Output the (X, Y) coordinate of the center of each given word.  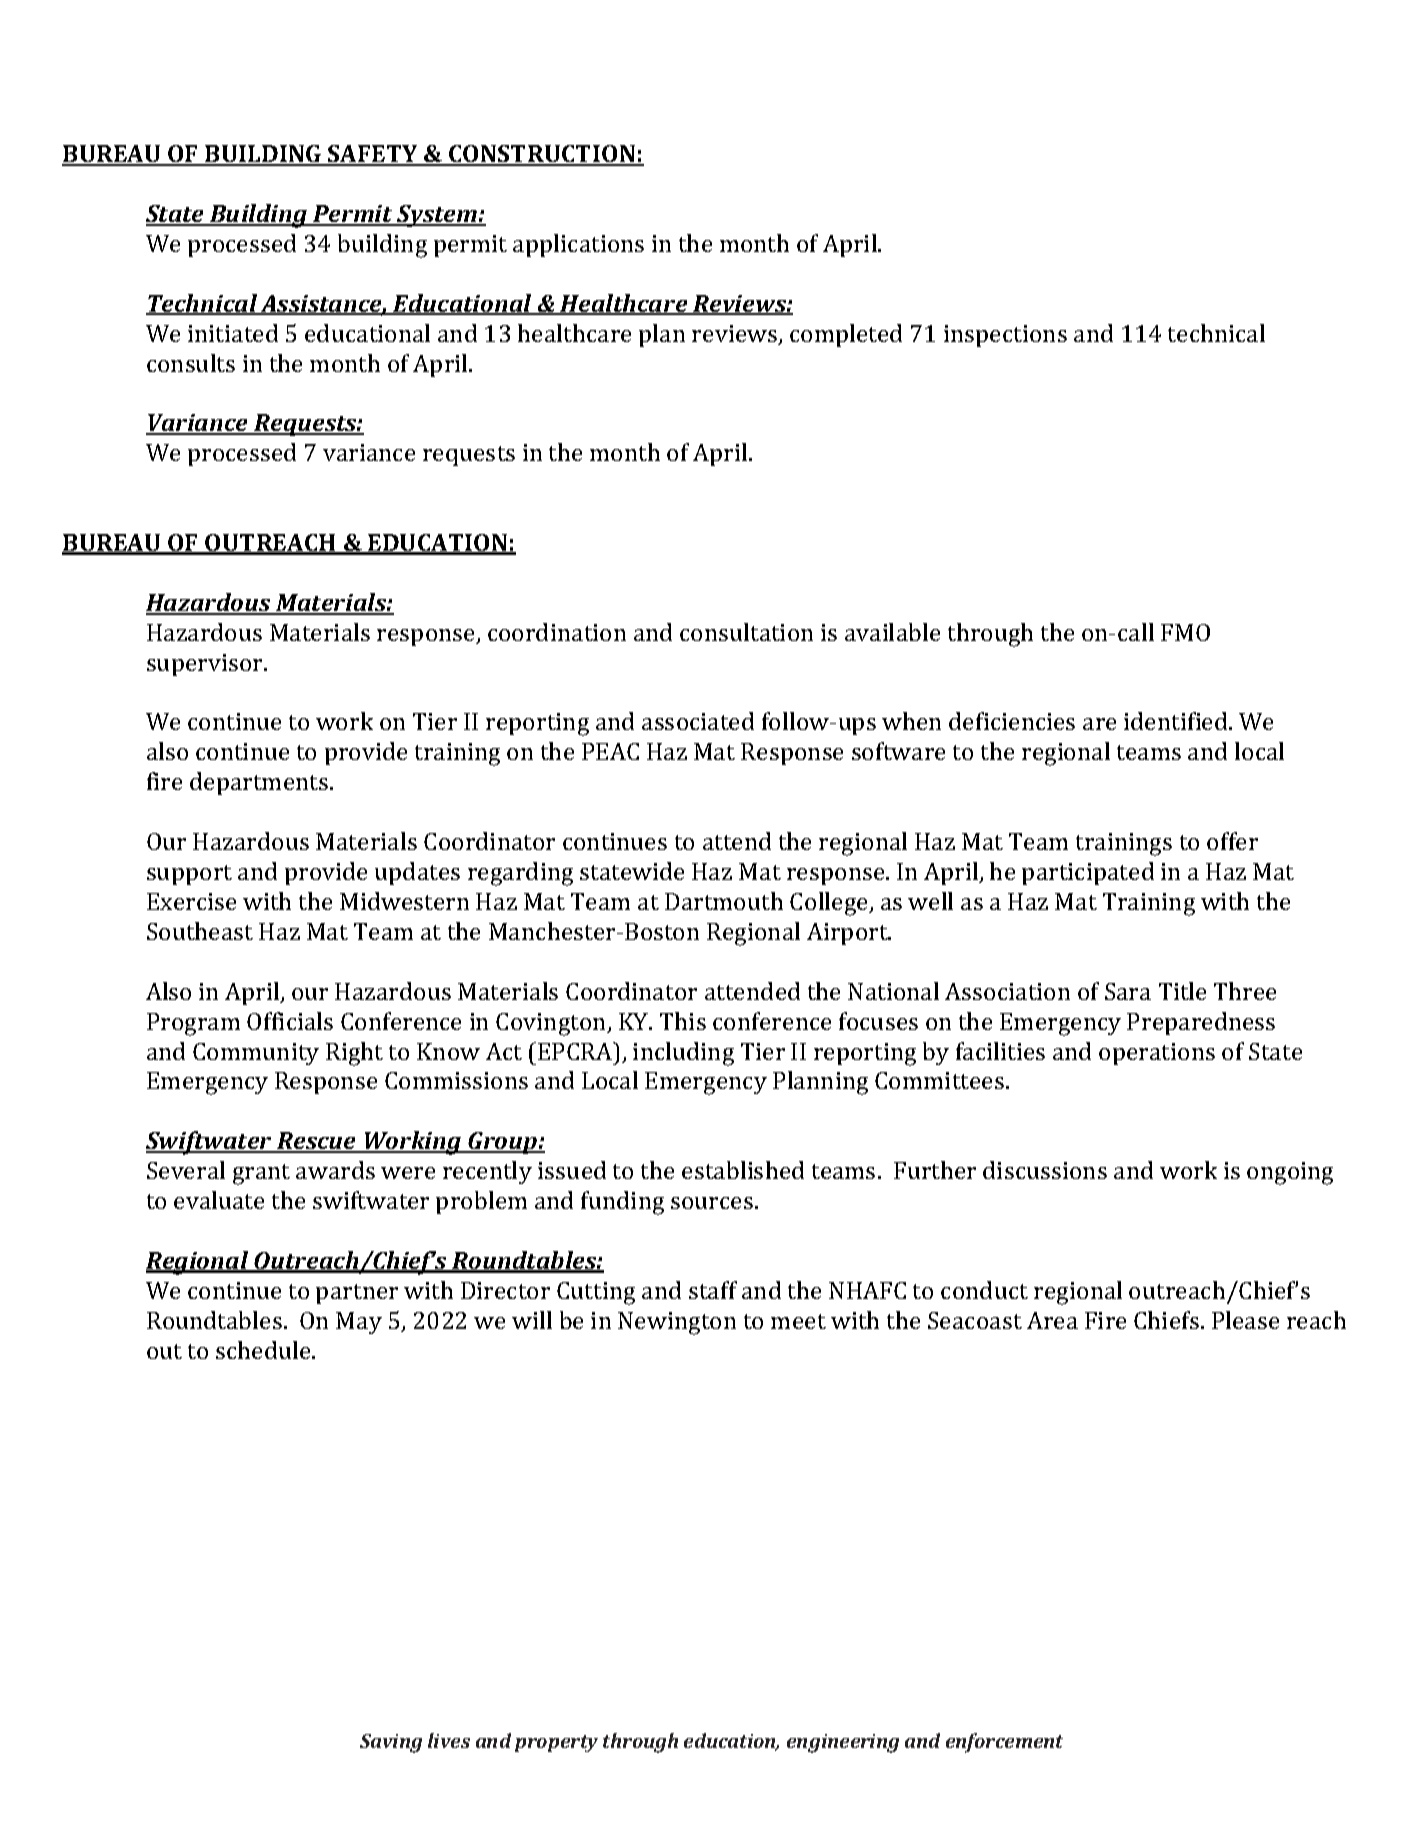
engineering (843, 1743)
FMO (1185, 632)
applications (578, 245)
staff (713, 1290)
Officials (290, 1021)
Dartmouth (724, 901)
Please (1245, 1320)
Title (1182, 991)
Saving (391, 1743)
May (359, 1323)
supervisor (206, 665)
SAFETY (373, 155)
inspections (1005, 336)
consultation (746, 632)
